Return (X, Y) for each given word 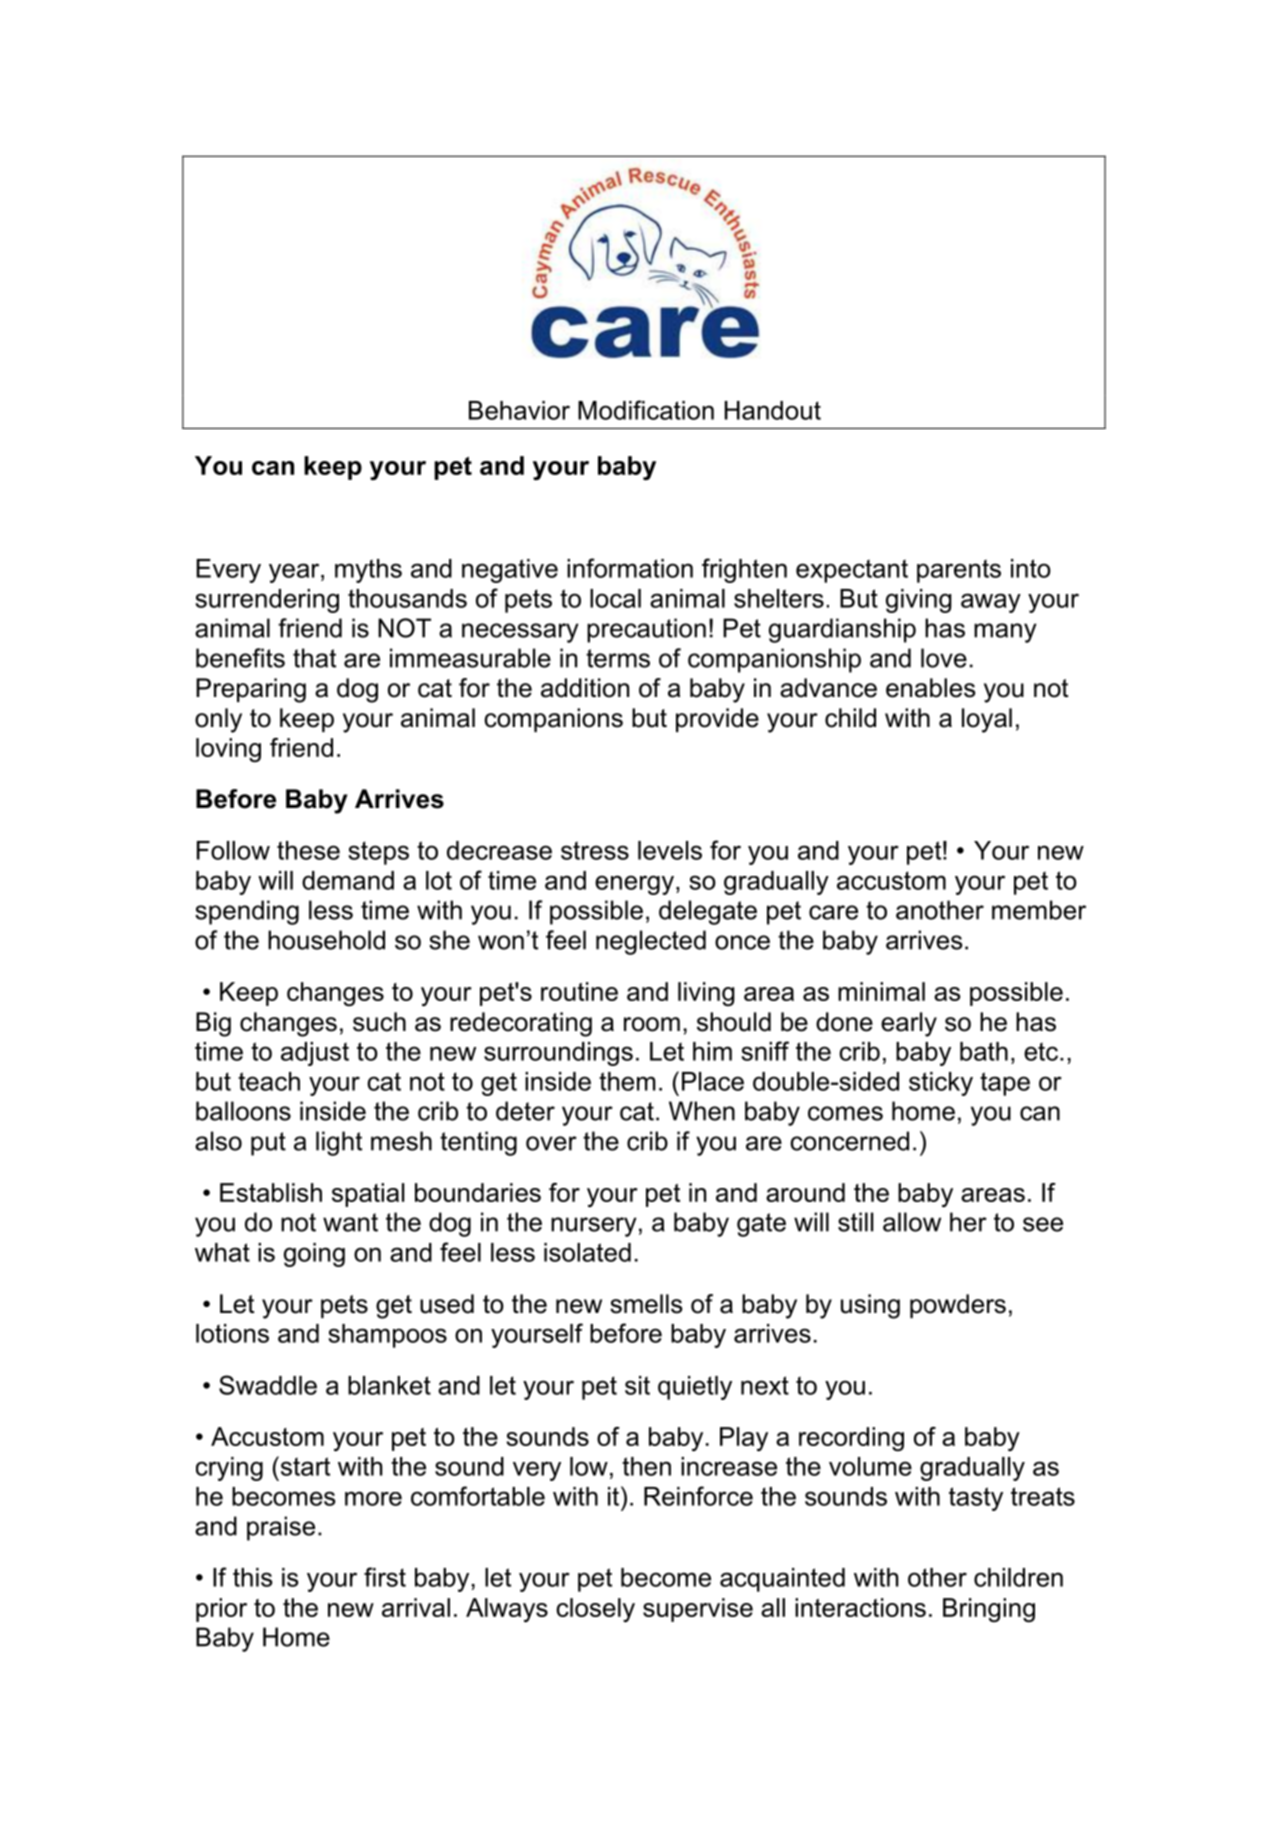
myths (368, 571)
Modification (646, 410)
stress (595, 850)
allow (912, 1222)
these (308, 850)
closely (595, 1610)
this (253, 1577)
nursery (594, 1227)
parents (959, 571)
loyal (987, 720)
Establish (271, 1192)
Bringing (989, 1610)
